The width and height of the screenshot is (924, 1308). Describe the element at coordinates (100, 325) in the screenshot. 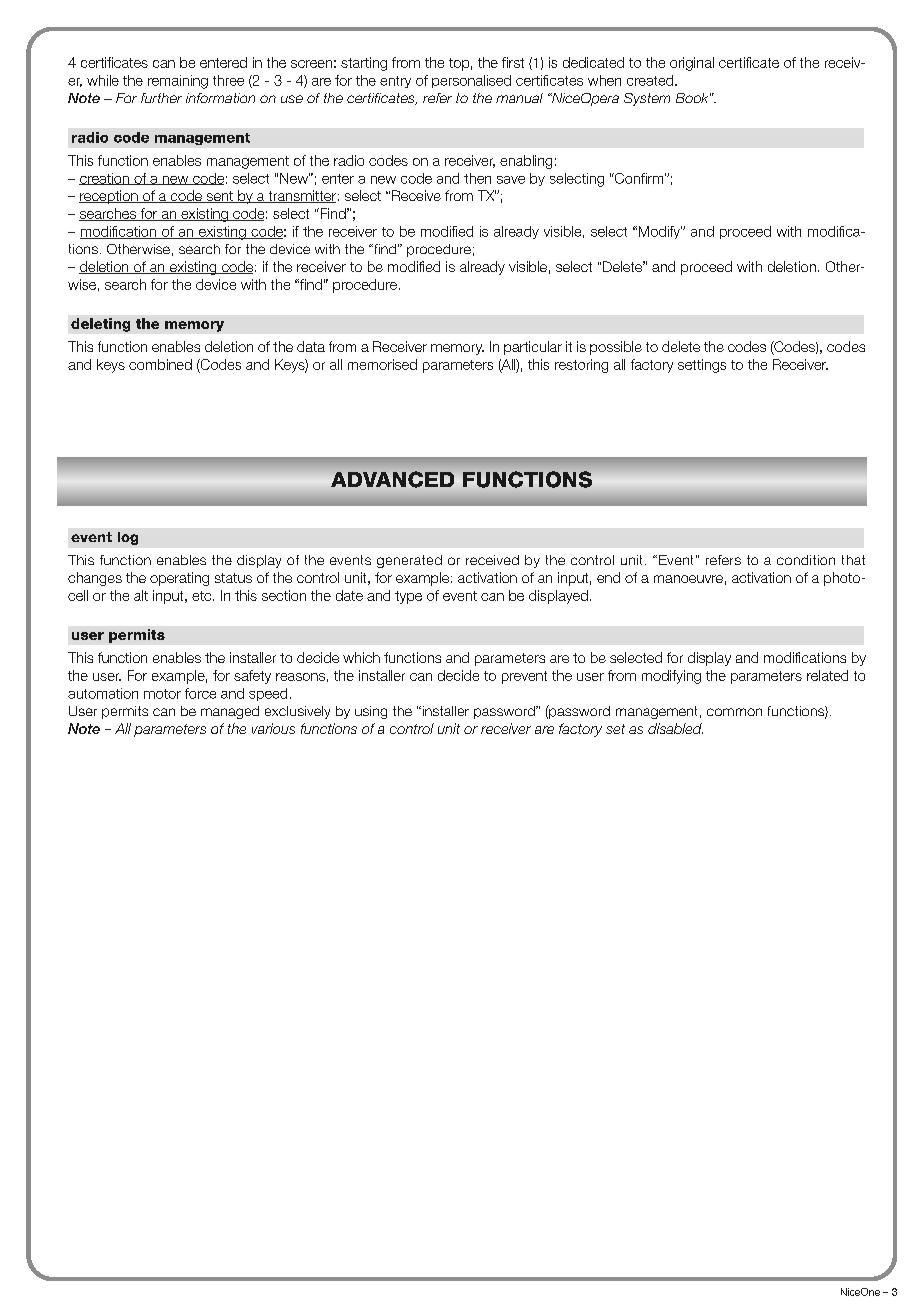

I see `deleting` at that location.
